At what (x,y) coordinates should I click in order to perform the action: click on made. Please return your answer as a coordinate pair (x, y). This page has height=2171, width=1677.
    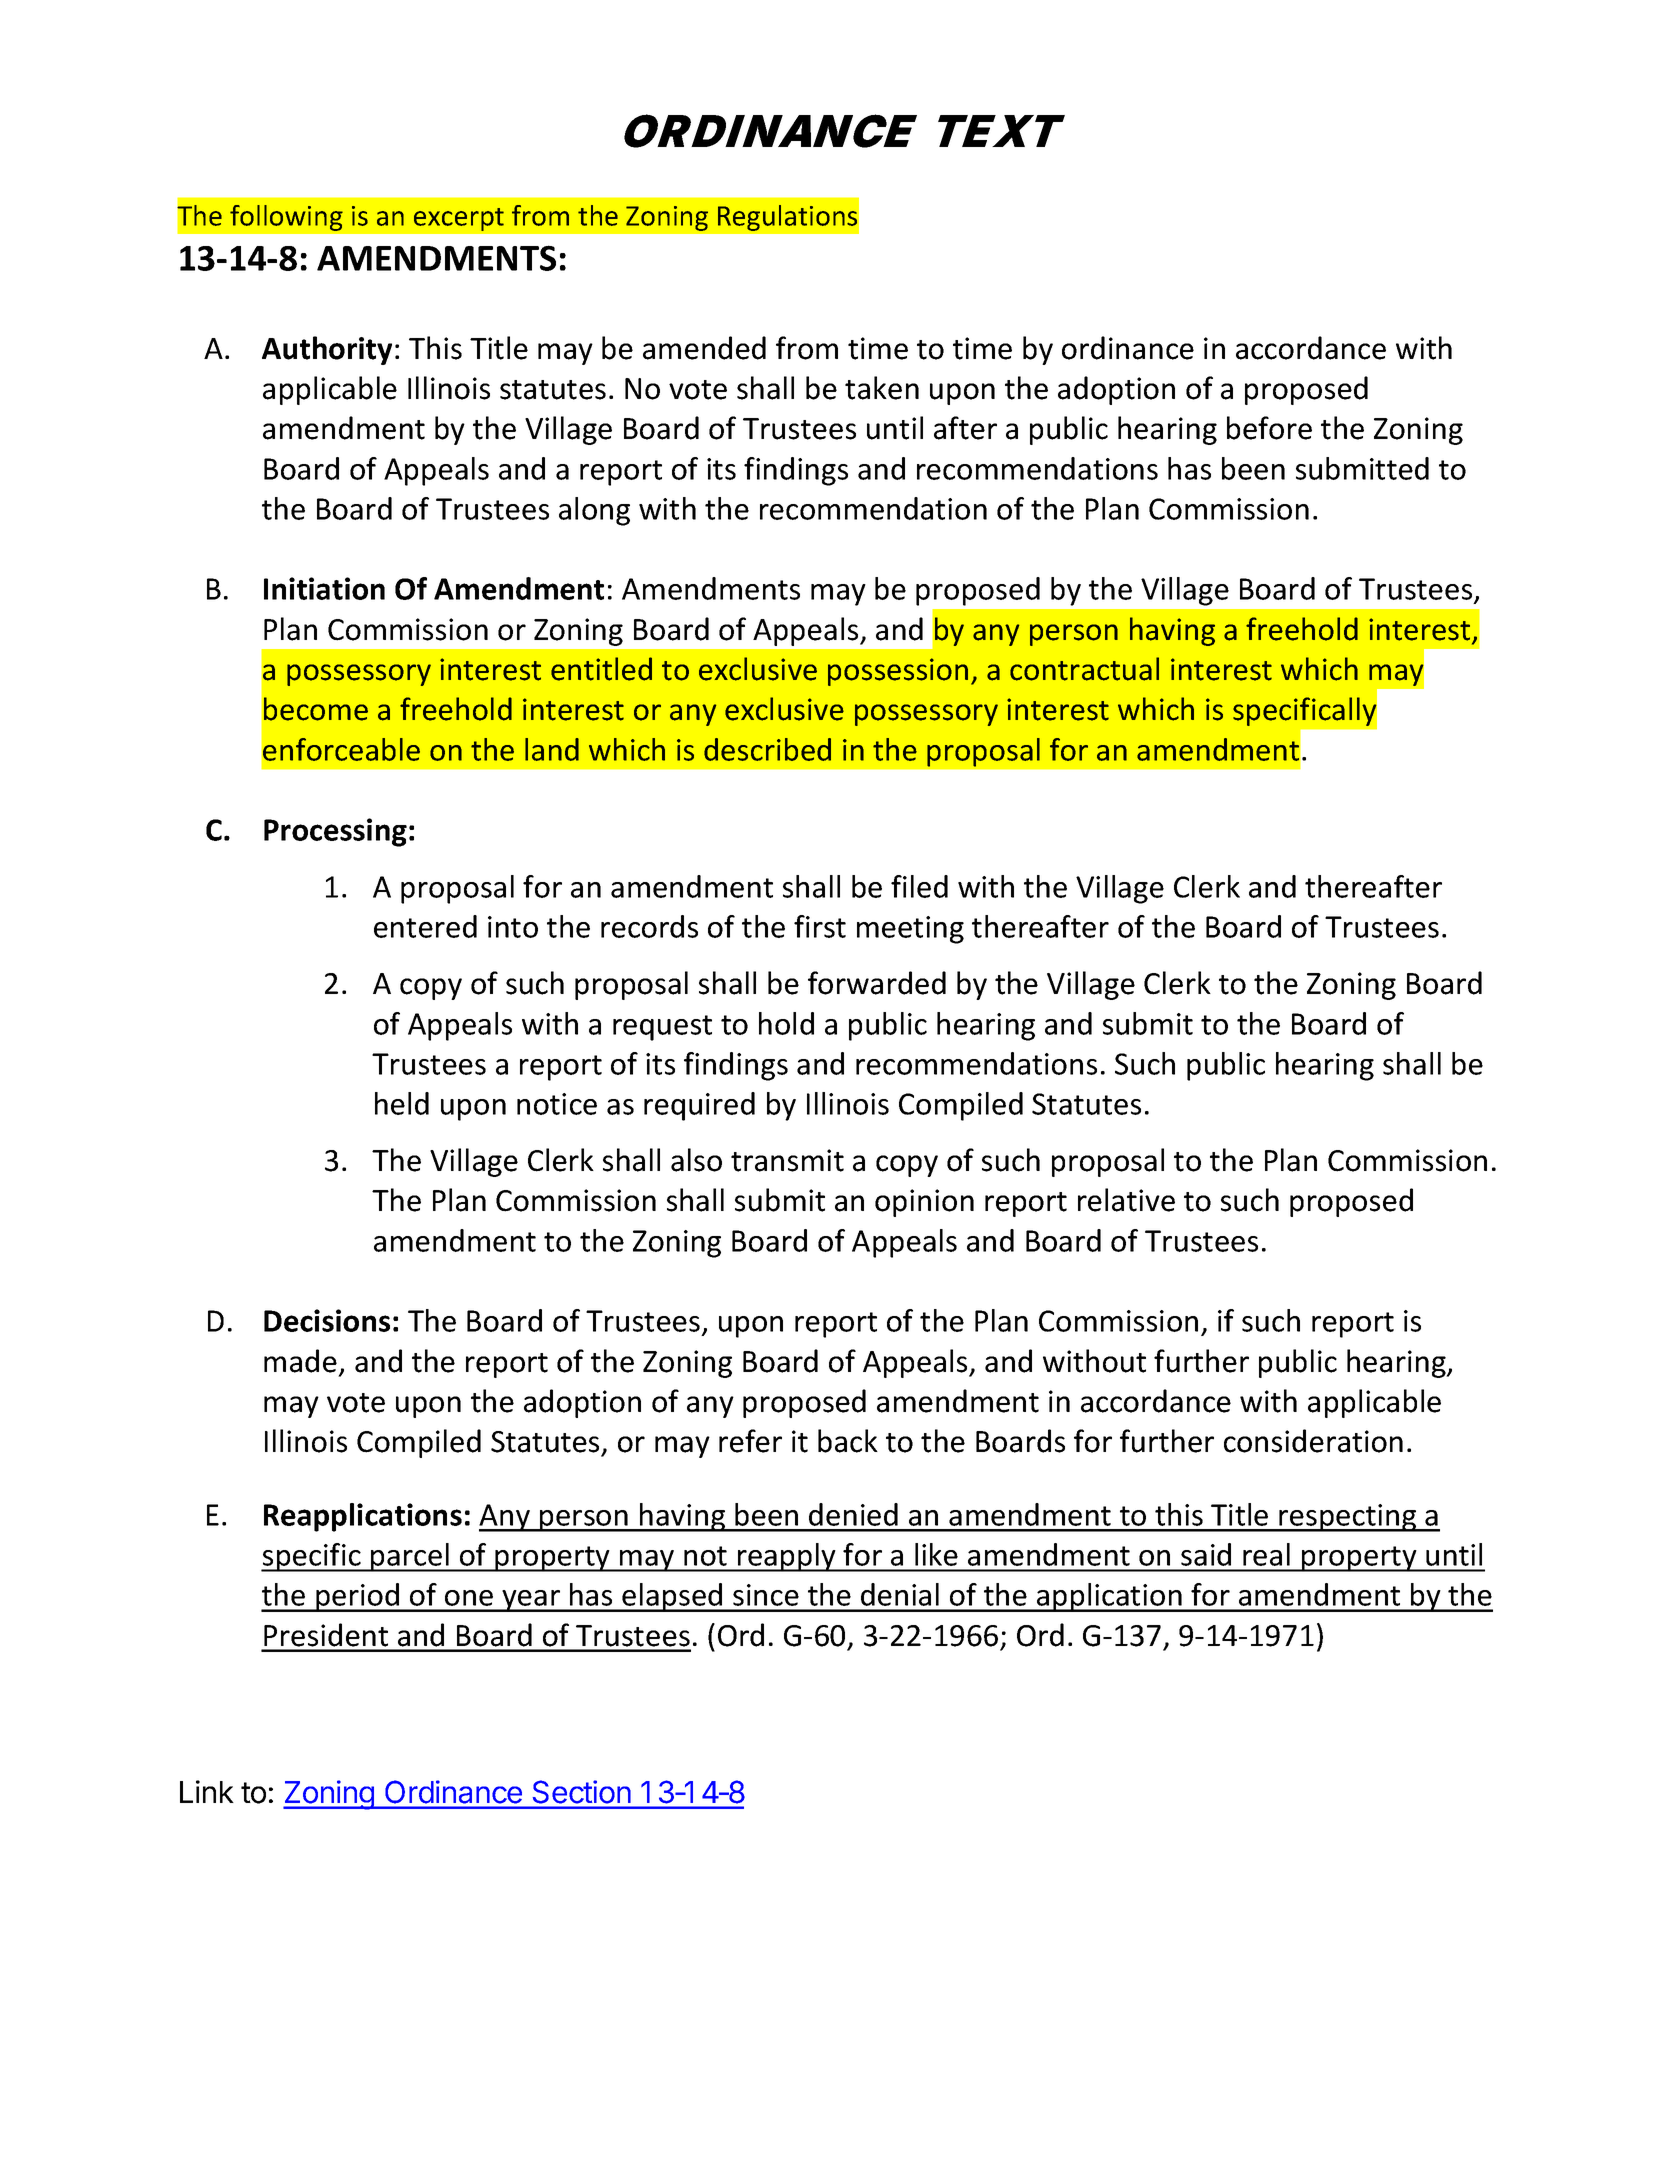
    Looking at the image, I should click on (300, 1361).
